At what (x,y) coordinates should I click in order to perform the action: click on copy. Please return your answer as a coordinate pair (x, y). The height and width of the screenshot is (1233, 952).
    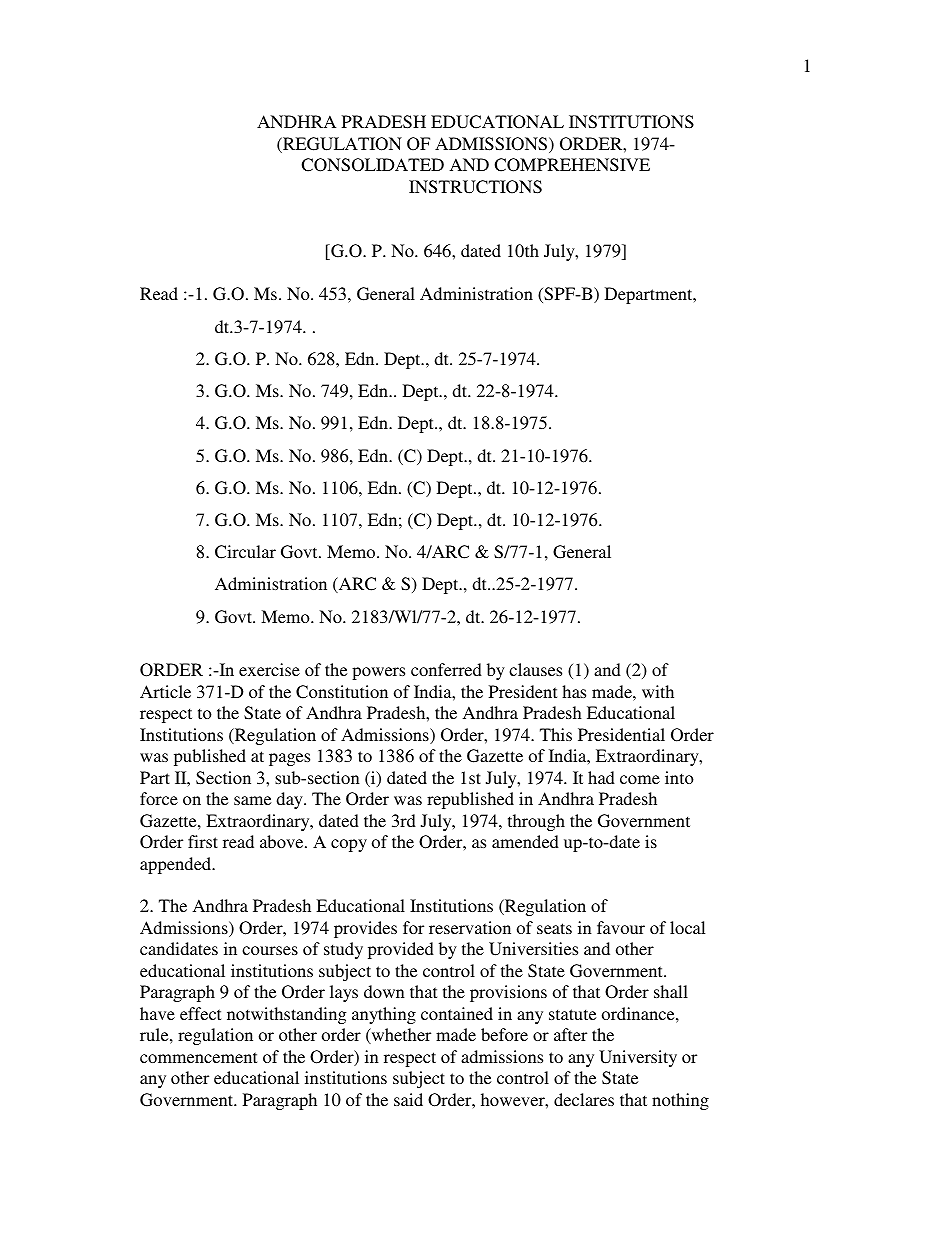
    Looking at the image, I should click on (349, 845).
